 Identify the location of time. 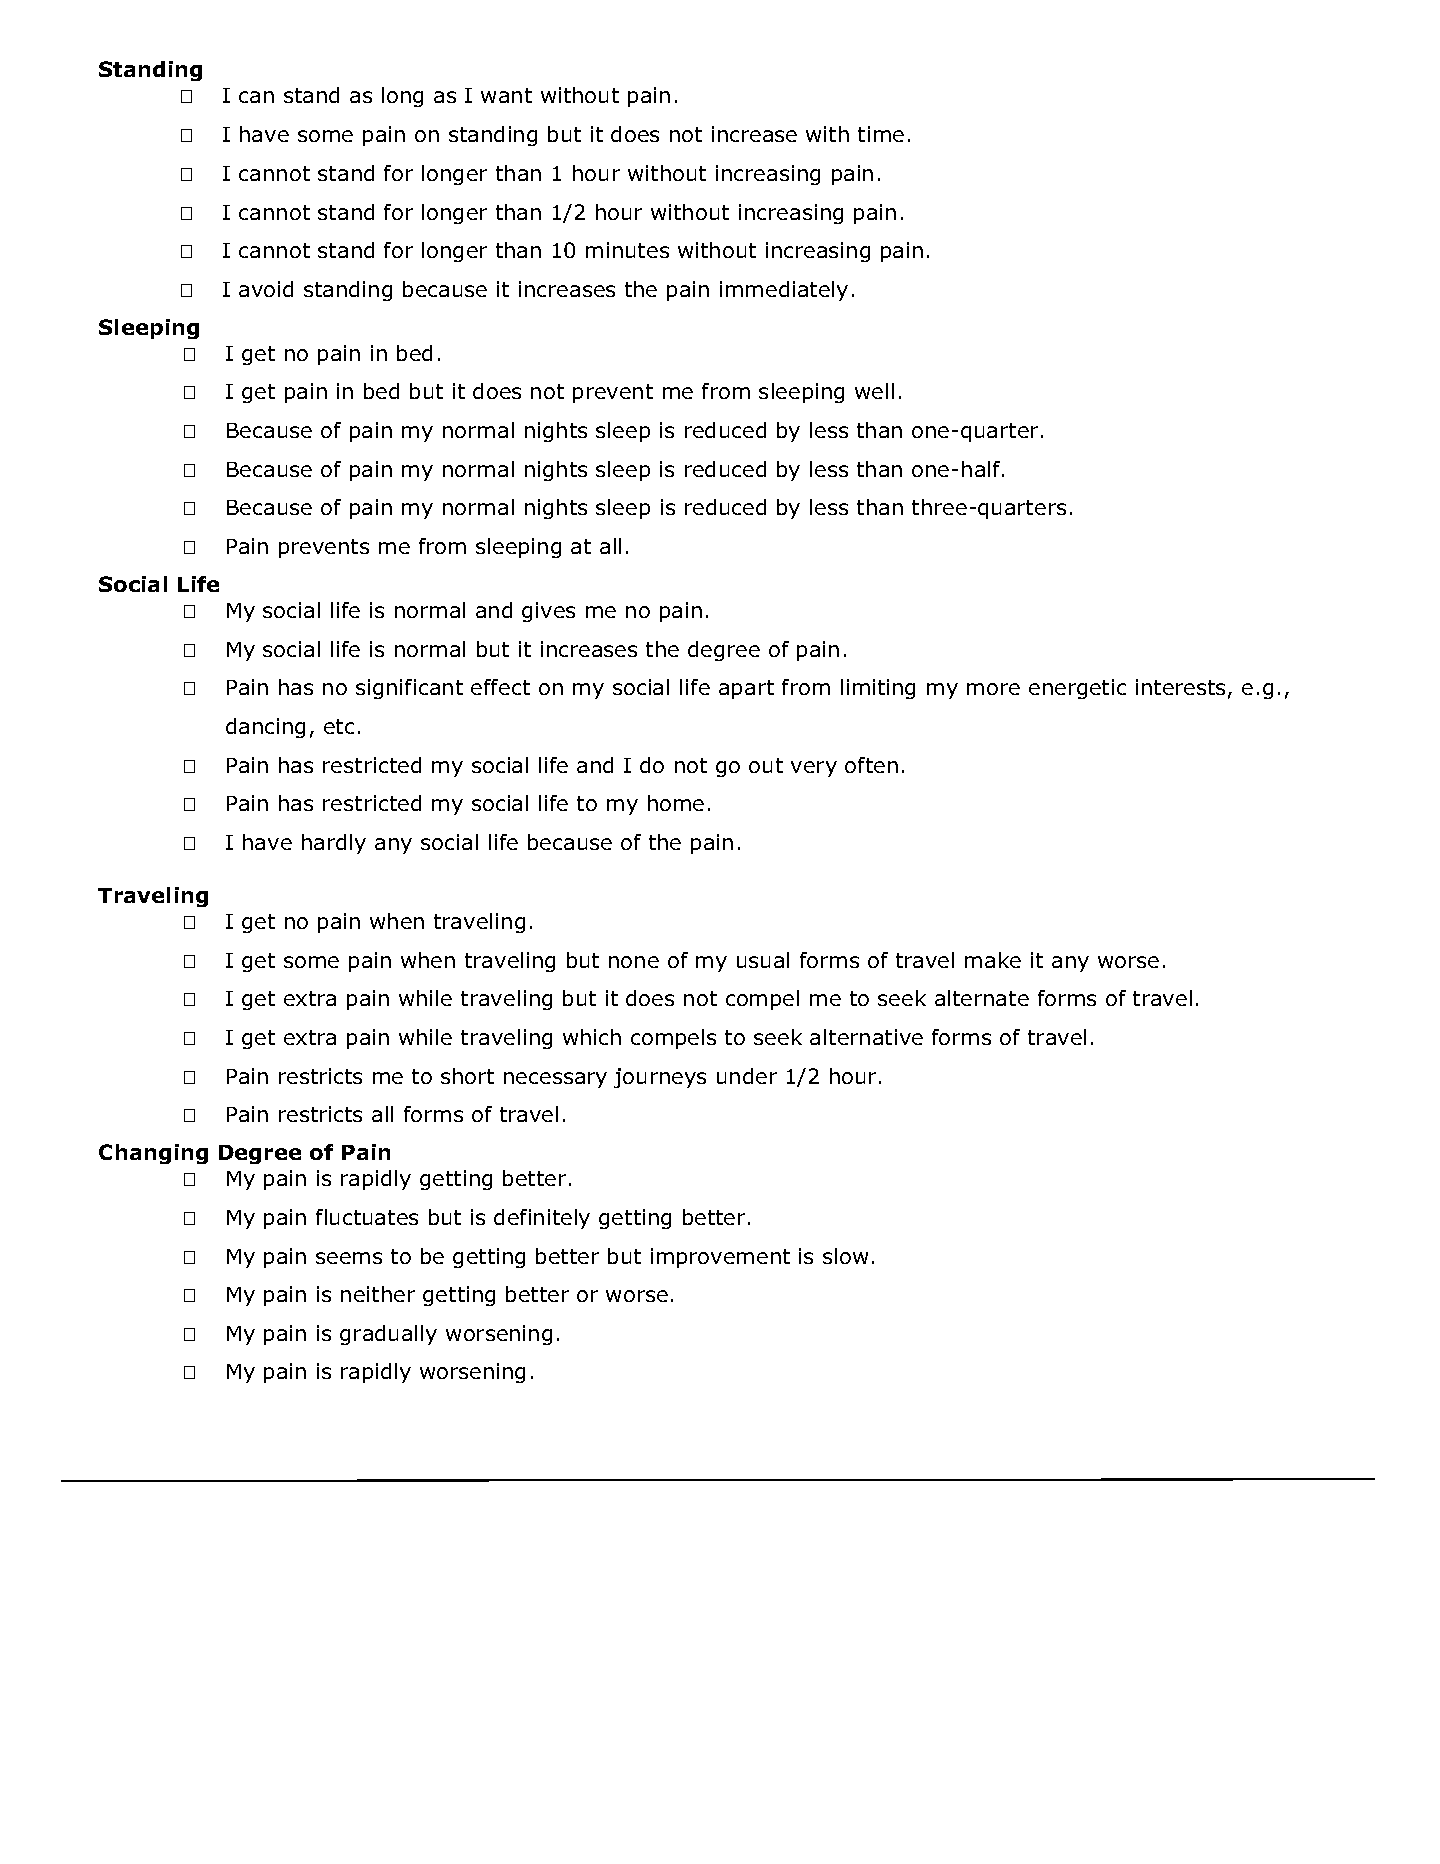
(881, 134).
